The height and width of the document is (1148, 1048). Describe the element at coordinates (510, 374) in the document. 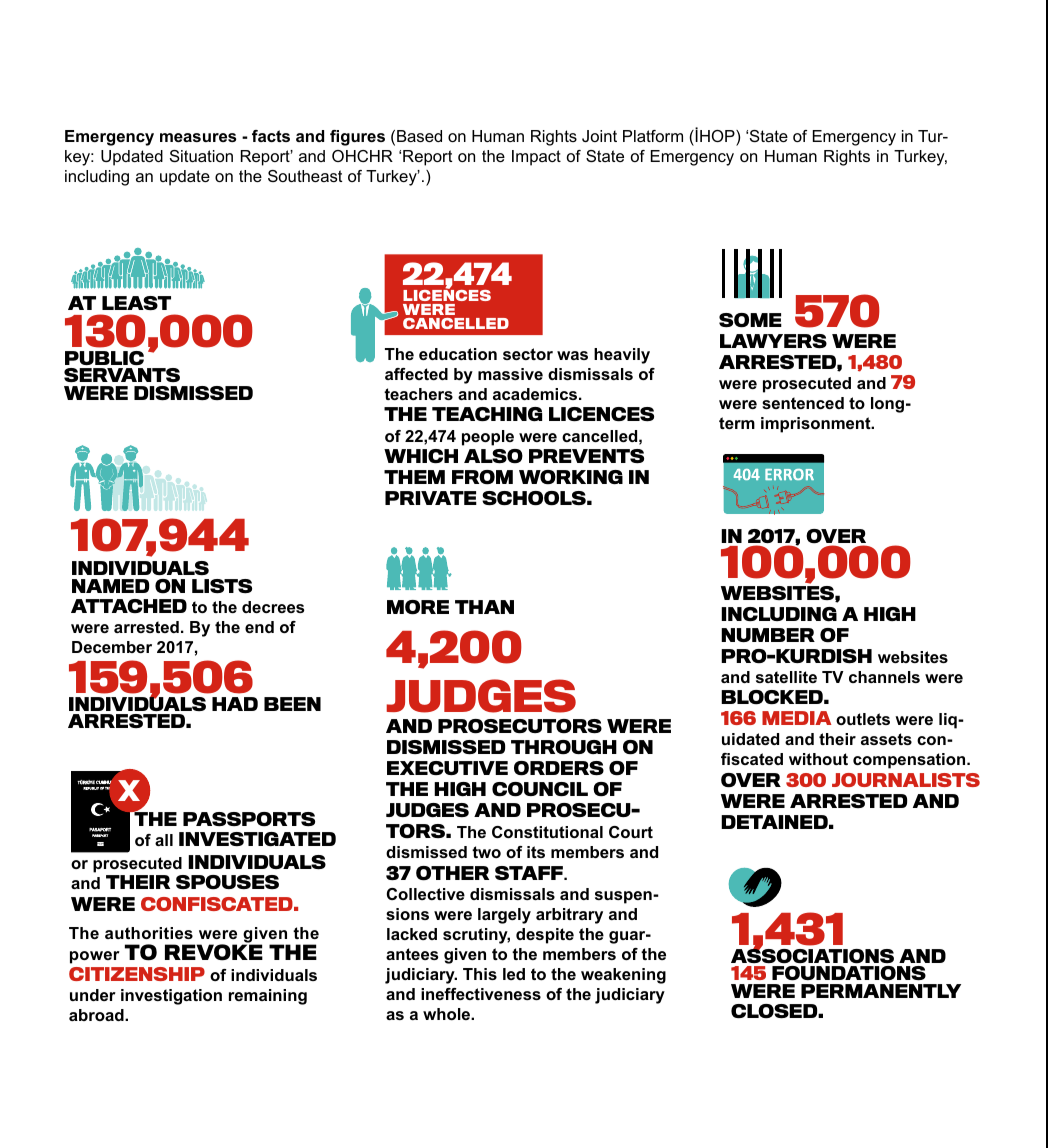

I see `massive` at that location.
